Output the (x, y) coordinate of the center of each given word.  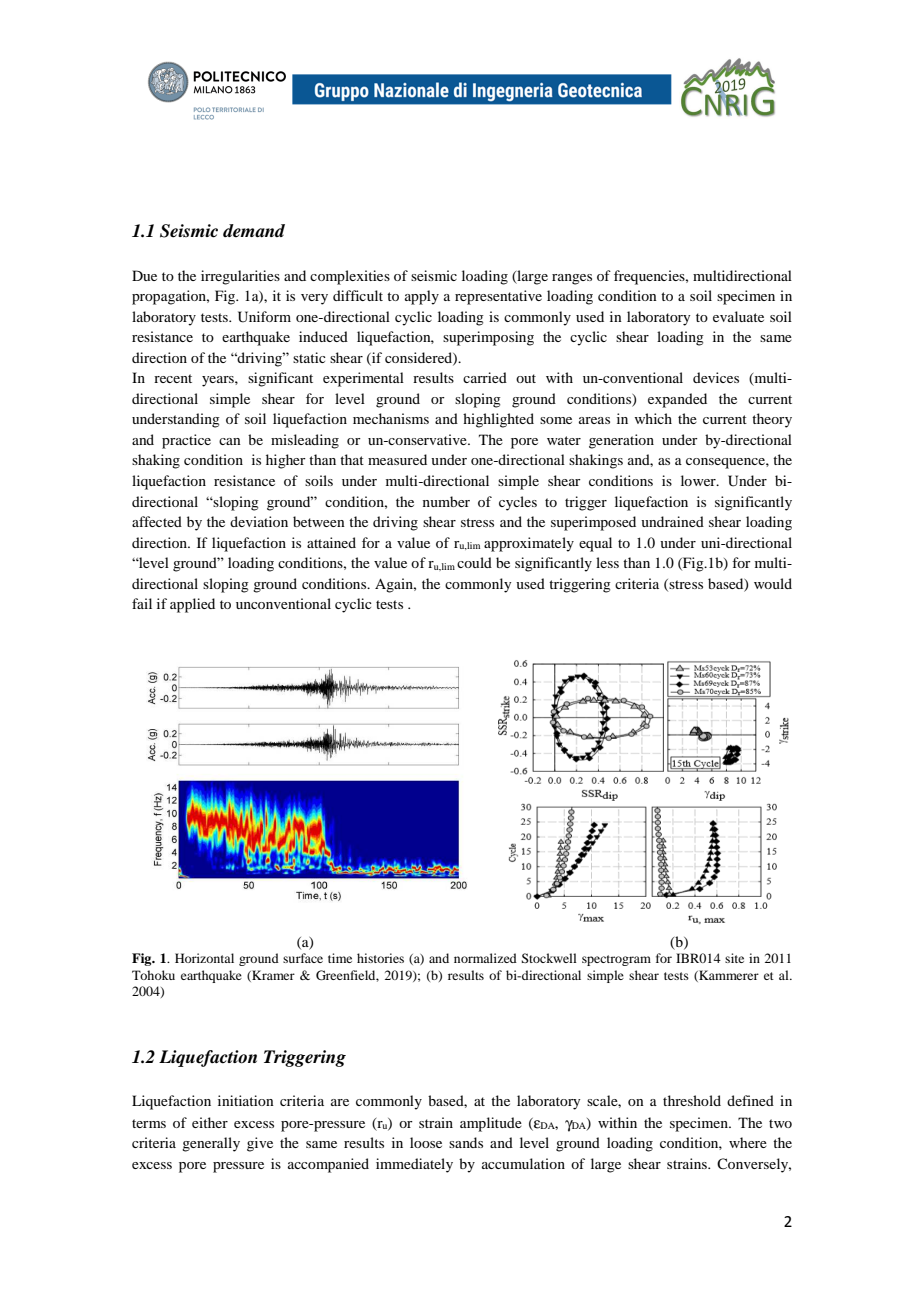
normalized (485, 958)
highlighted (498, 420)
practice (186, 441)
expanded (677, 400)
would (773, 583)
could (474, 562)
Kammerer (728, 976)
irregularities (240, 277)
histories (380, 958)
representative (498, 297)
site (734, 958)
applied (192, 605)
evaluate (738, 316)
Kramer (272, 976)
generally (211, 1144)
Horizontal (204, 958)
